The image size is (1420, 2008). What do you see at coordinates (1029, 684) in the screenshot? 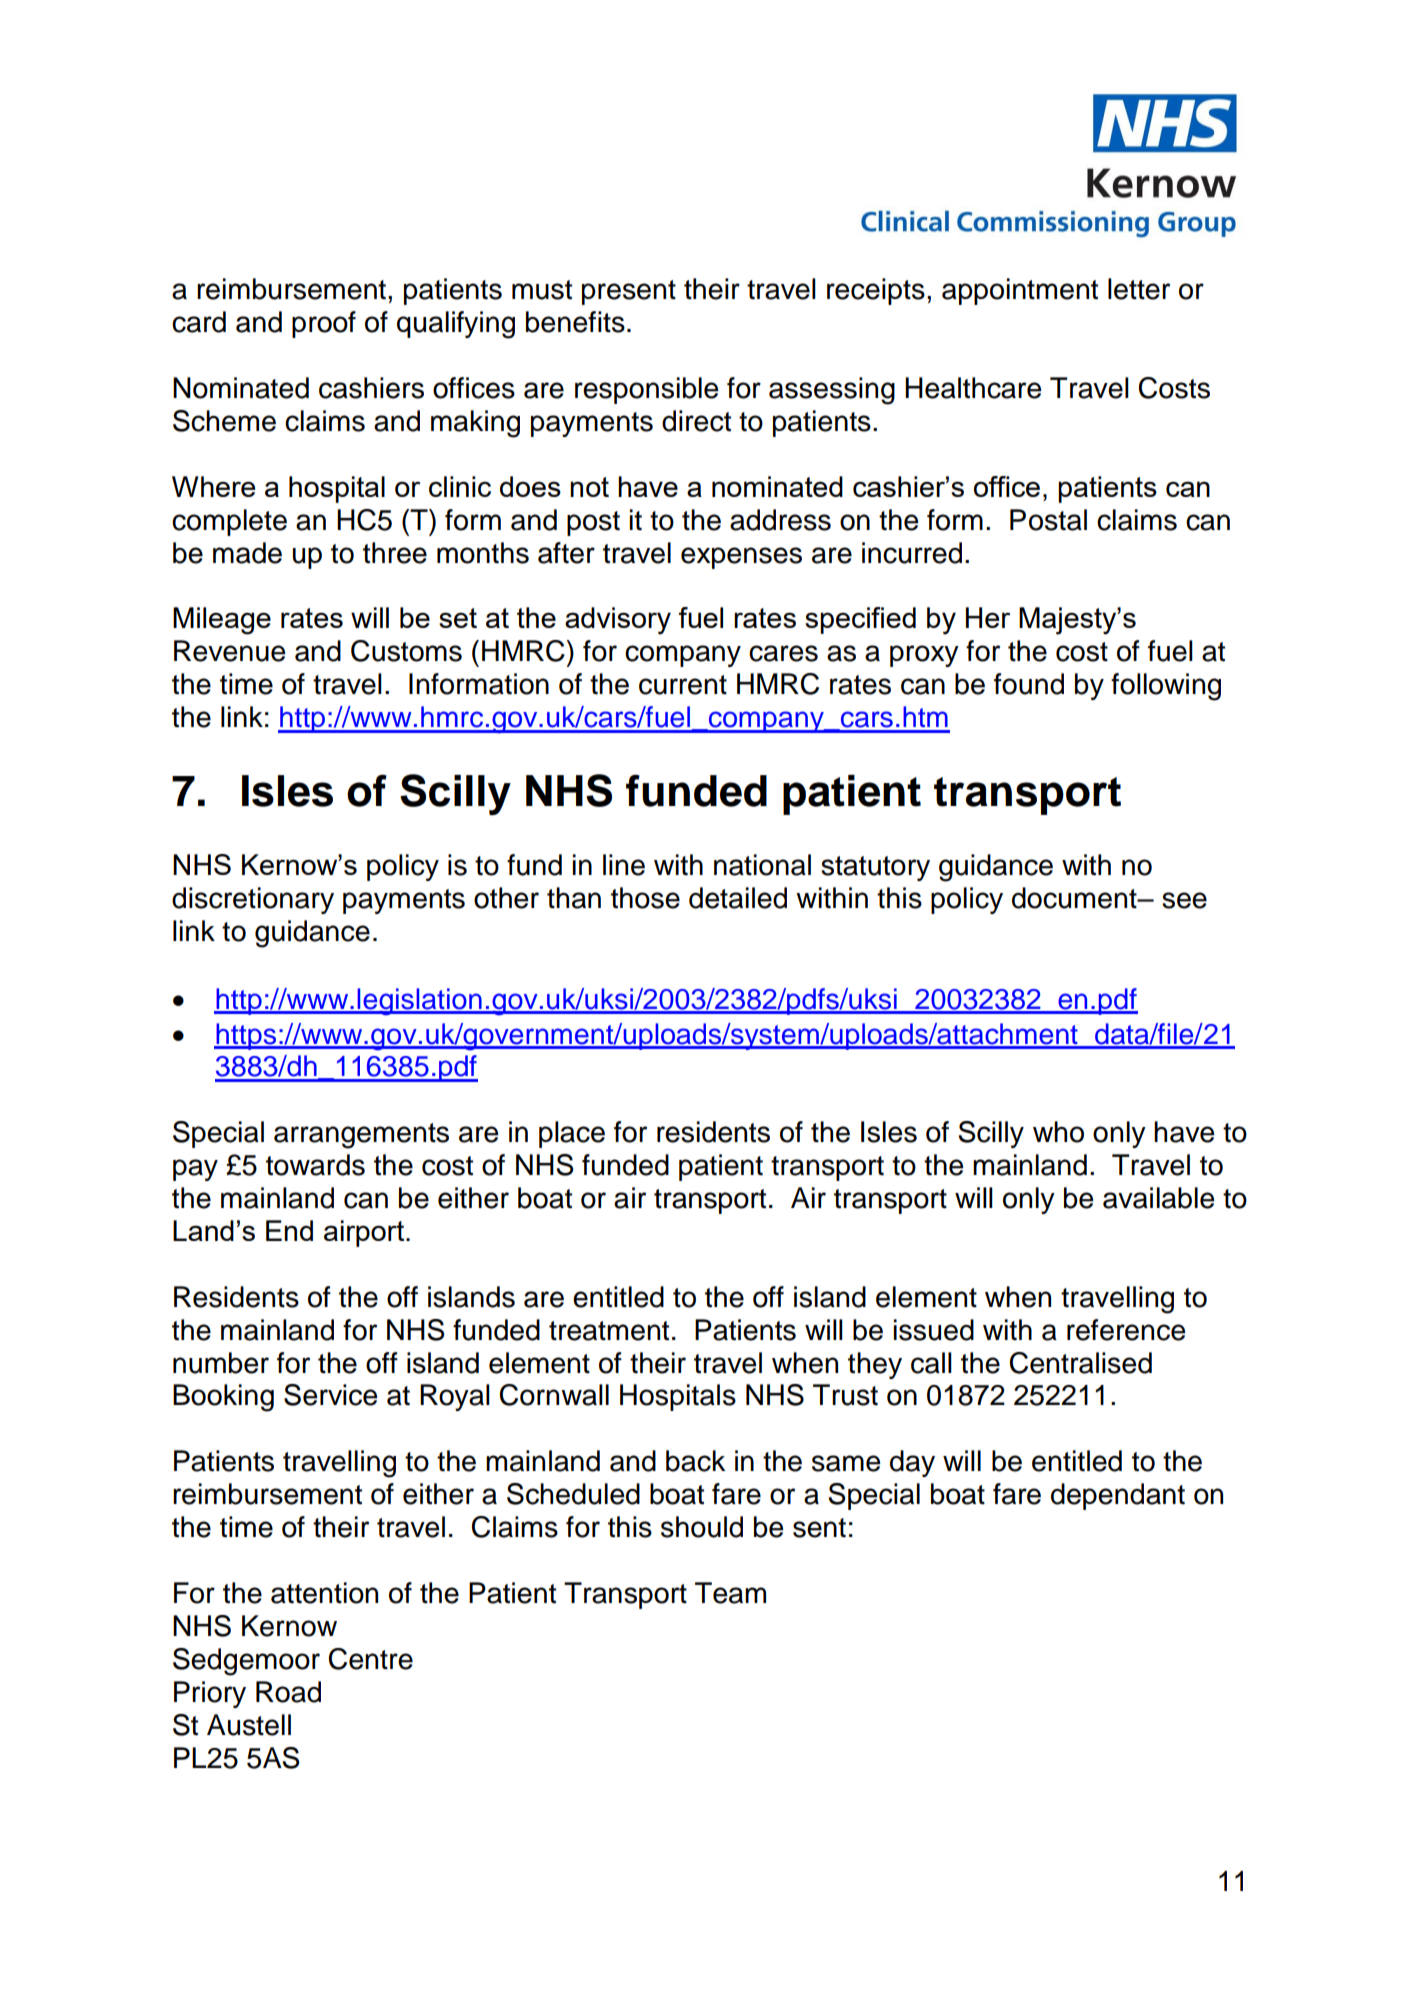
I see `found` at bounding box center [1029, 684].
